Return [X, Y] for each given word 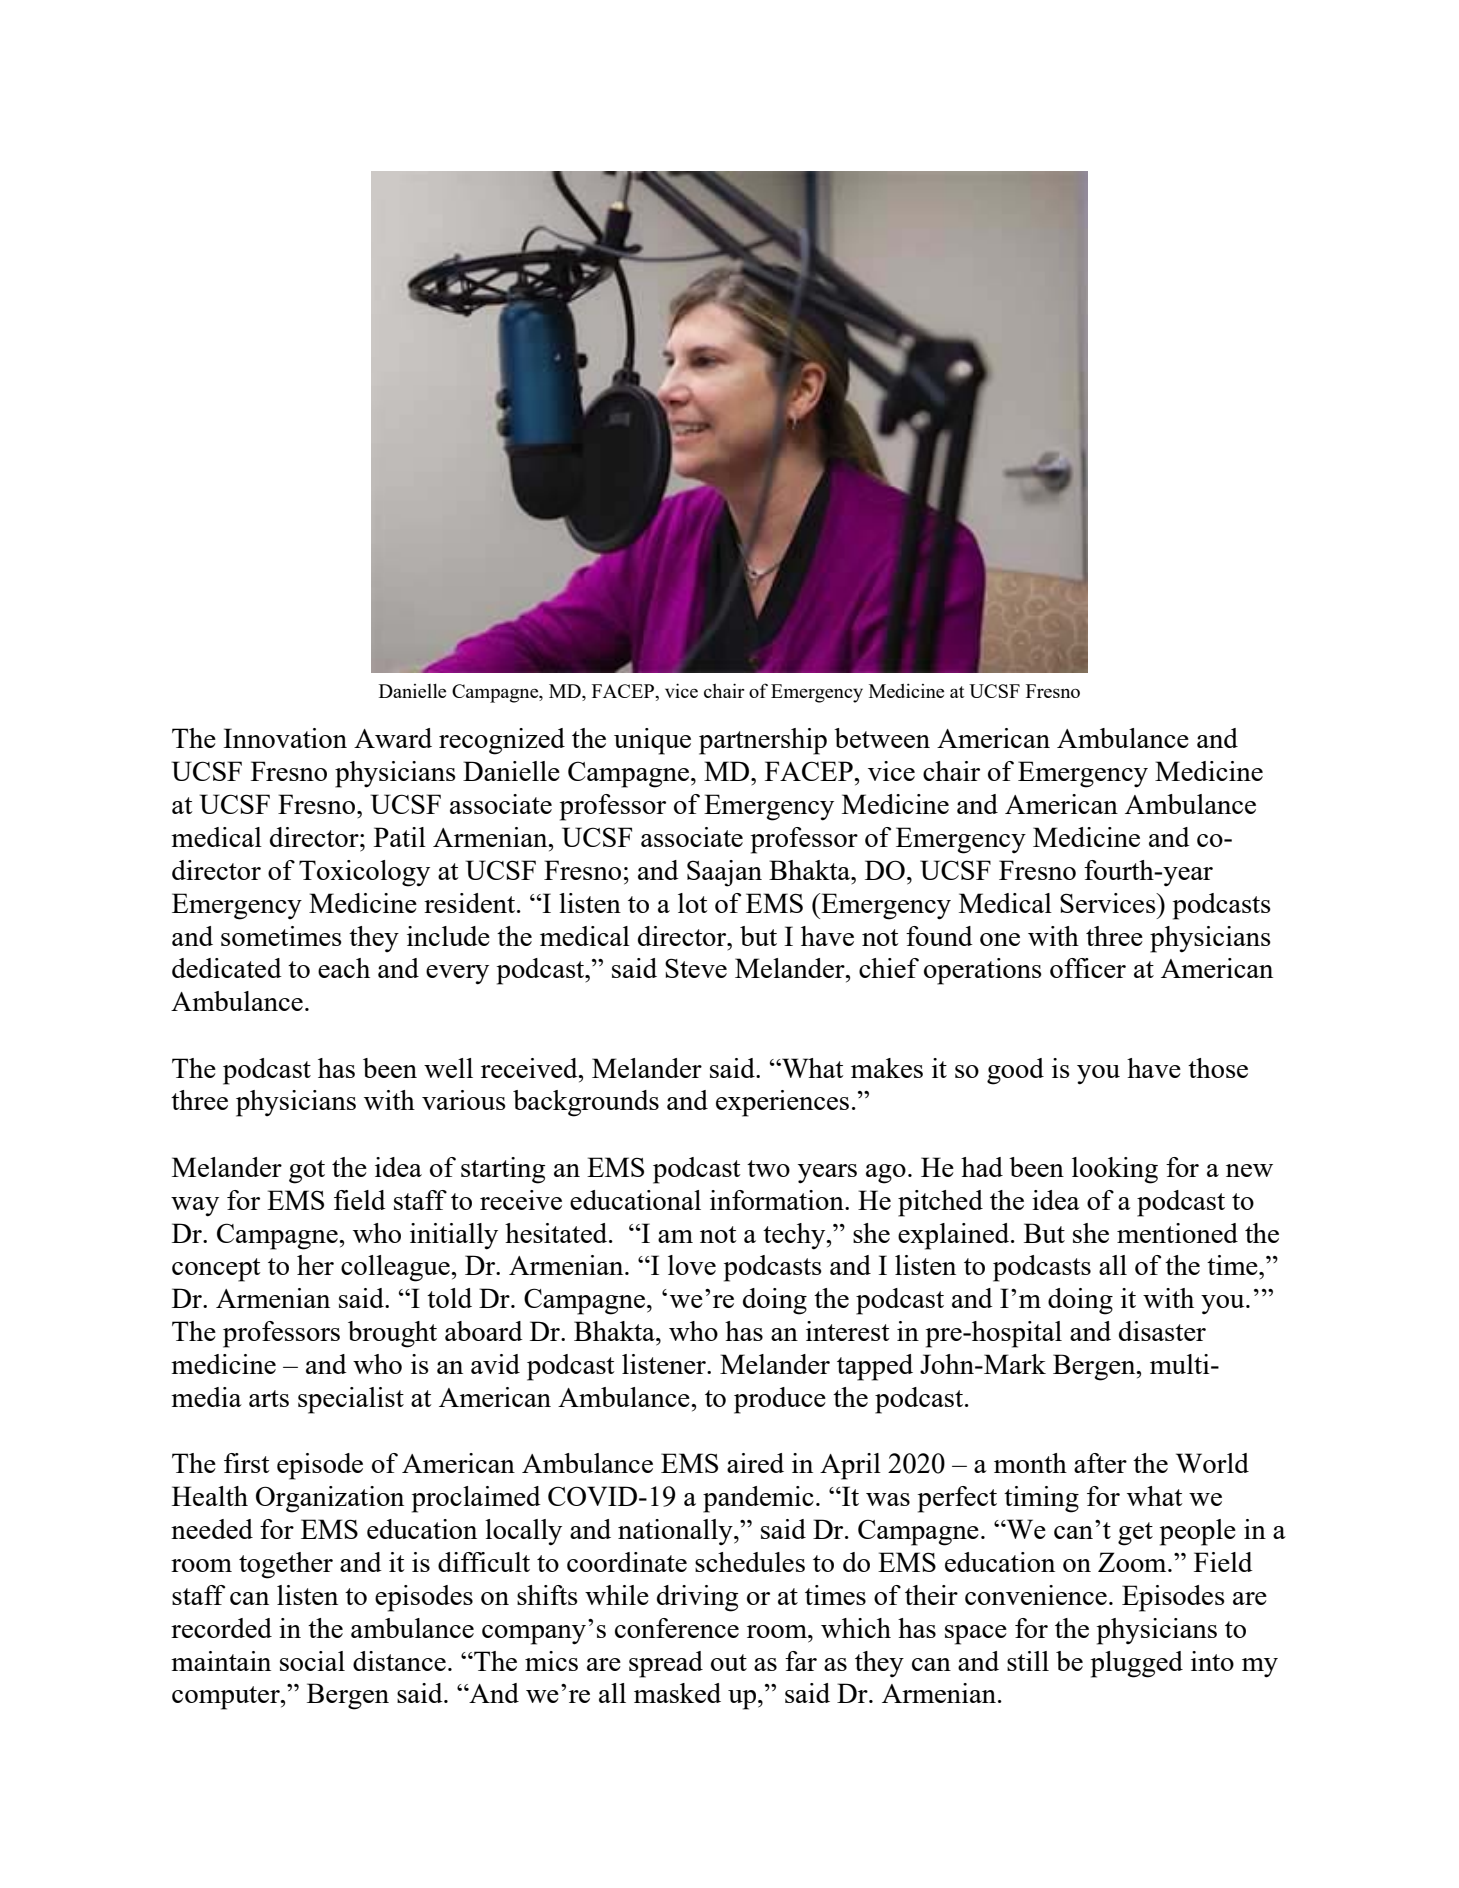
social [312, 1661]
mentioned [1177, 1233]
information [778, 1200]
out [729, 1662]
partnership [763, 741]
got [307, 1172]
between [882, 738]
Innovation [285, 738]
